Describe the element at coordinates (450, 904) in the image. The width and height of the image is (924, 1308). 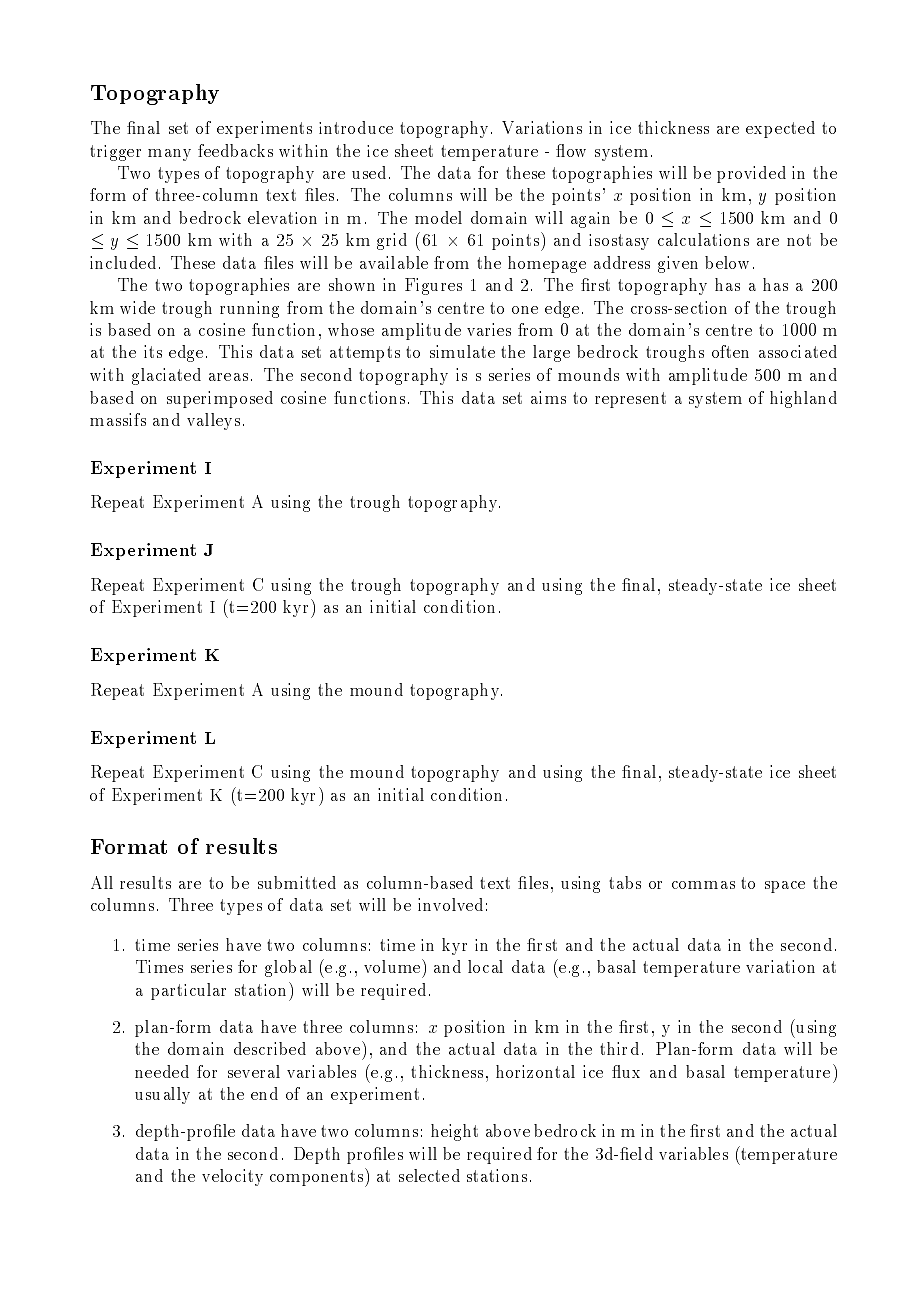
I see `involved` at that location.
